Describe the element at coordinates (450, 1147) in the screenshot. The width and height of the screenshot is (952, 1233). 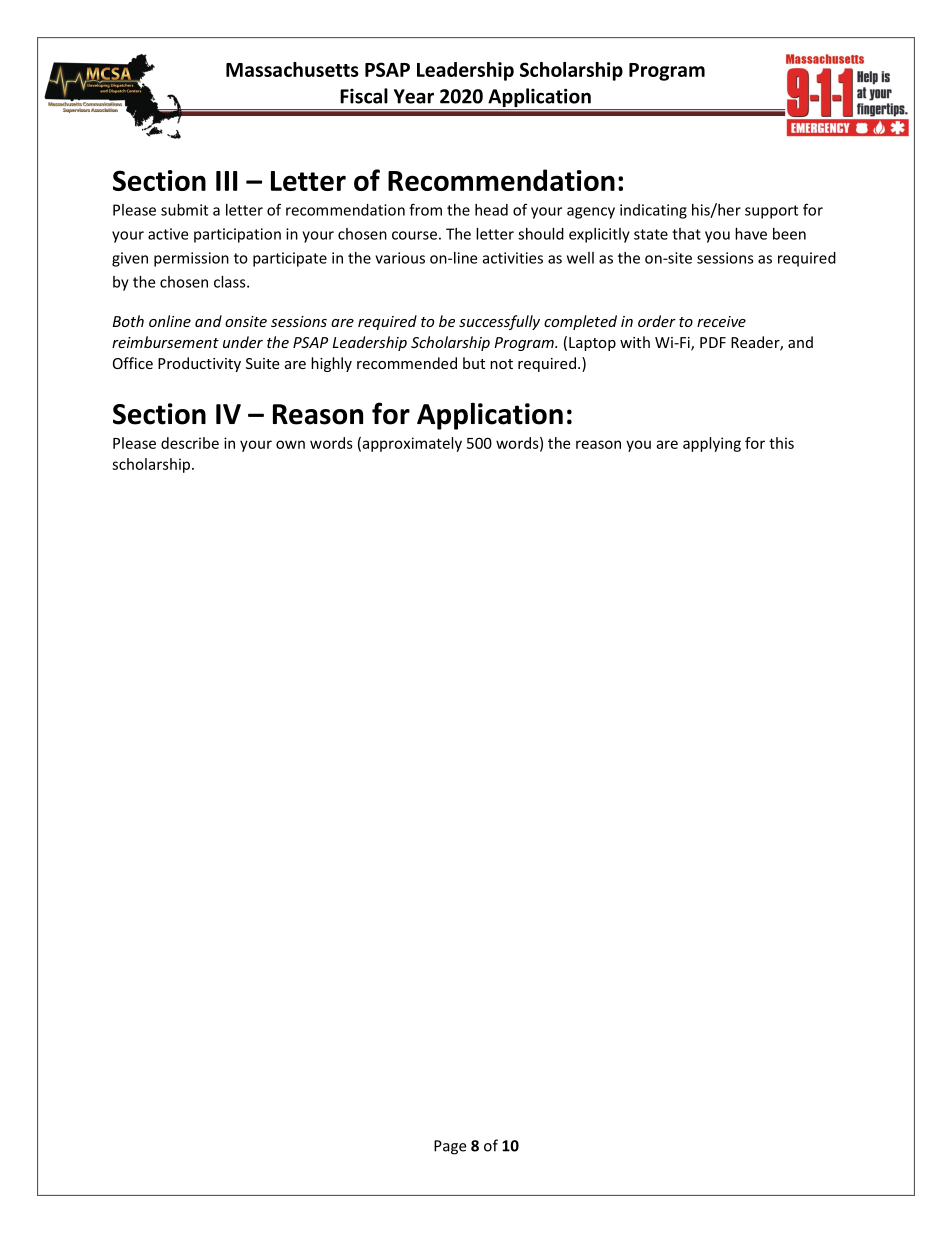
I see `Page` at that location.
